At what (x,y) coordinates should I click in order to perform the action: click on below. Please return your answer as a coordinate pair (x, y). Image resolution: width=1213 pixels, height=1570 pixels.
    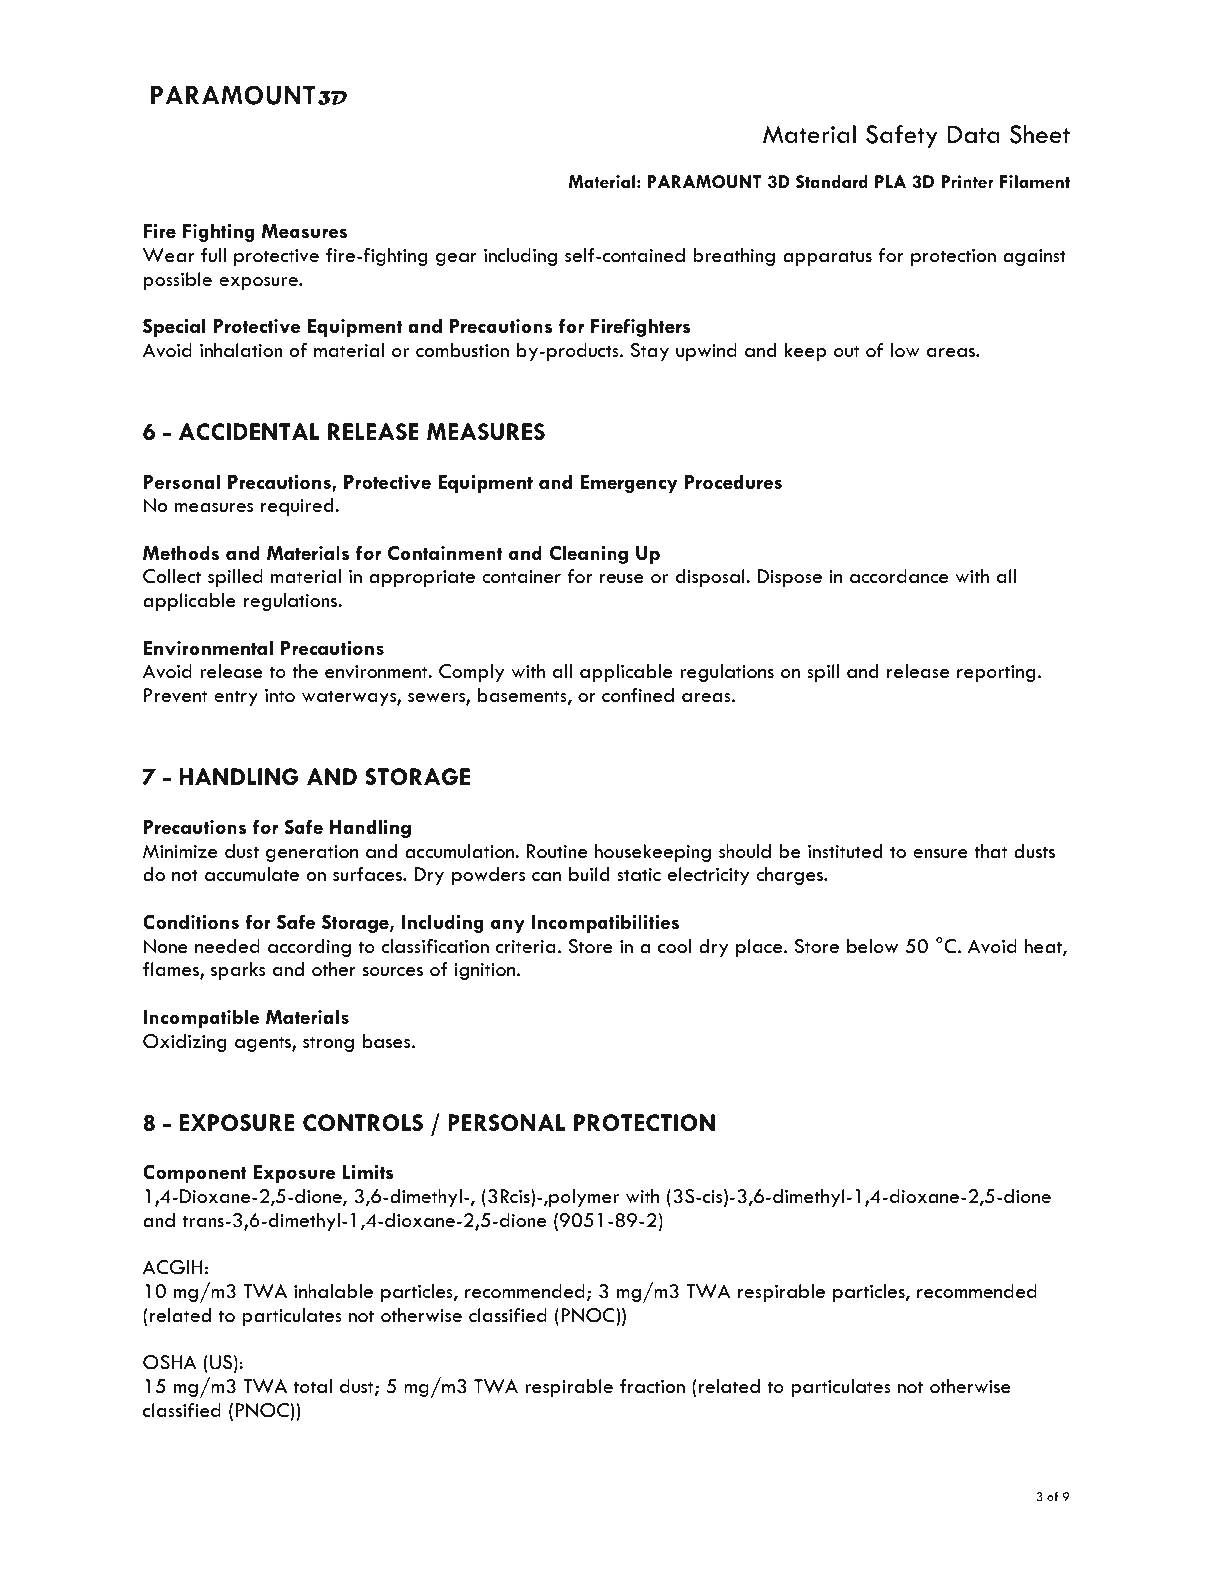
    Looking at the image, I should click on (872, 946).
